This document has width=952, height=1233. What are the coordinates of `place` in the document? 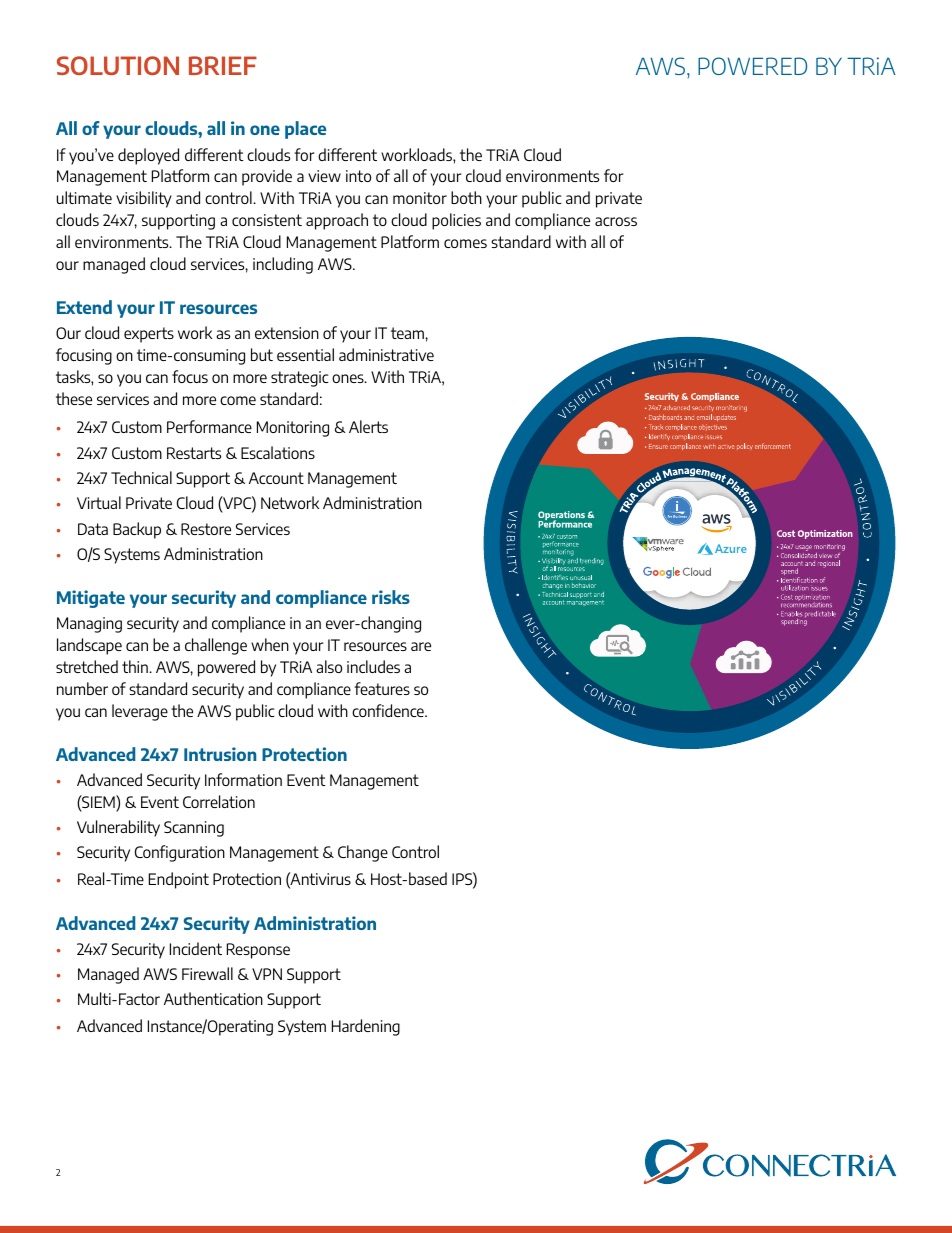 It's located at (305, 130).
